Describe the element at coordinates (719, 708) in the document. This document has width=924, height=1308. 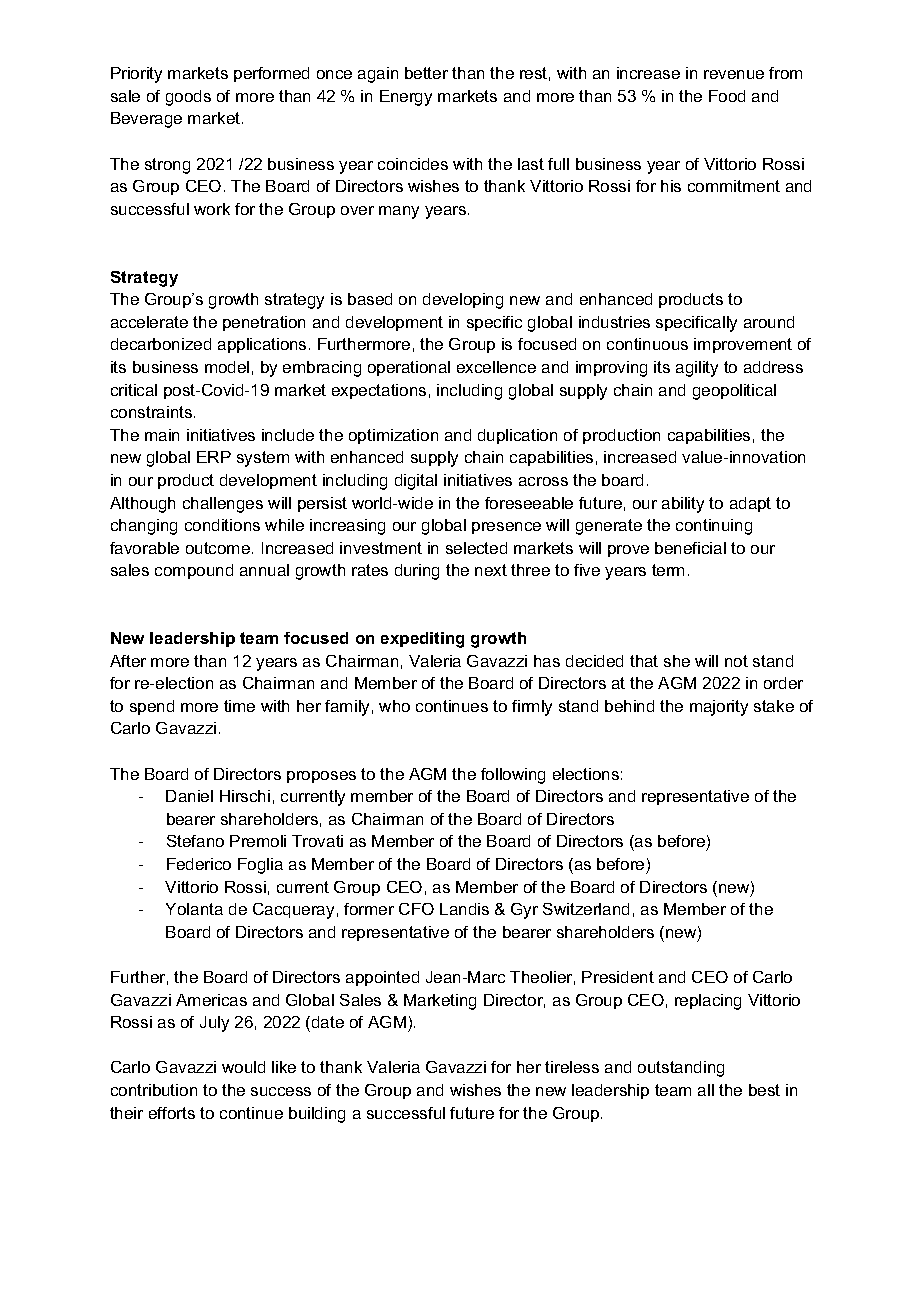
I see `majority` at that location.
